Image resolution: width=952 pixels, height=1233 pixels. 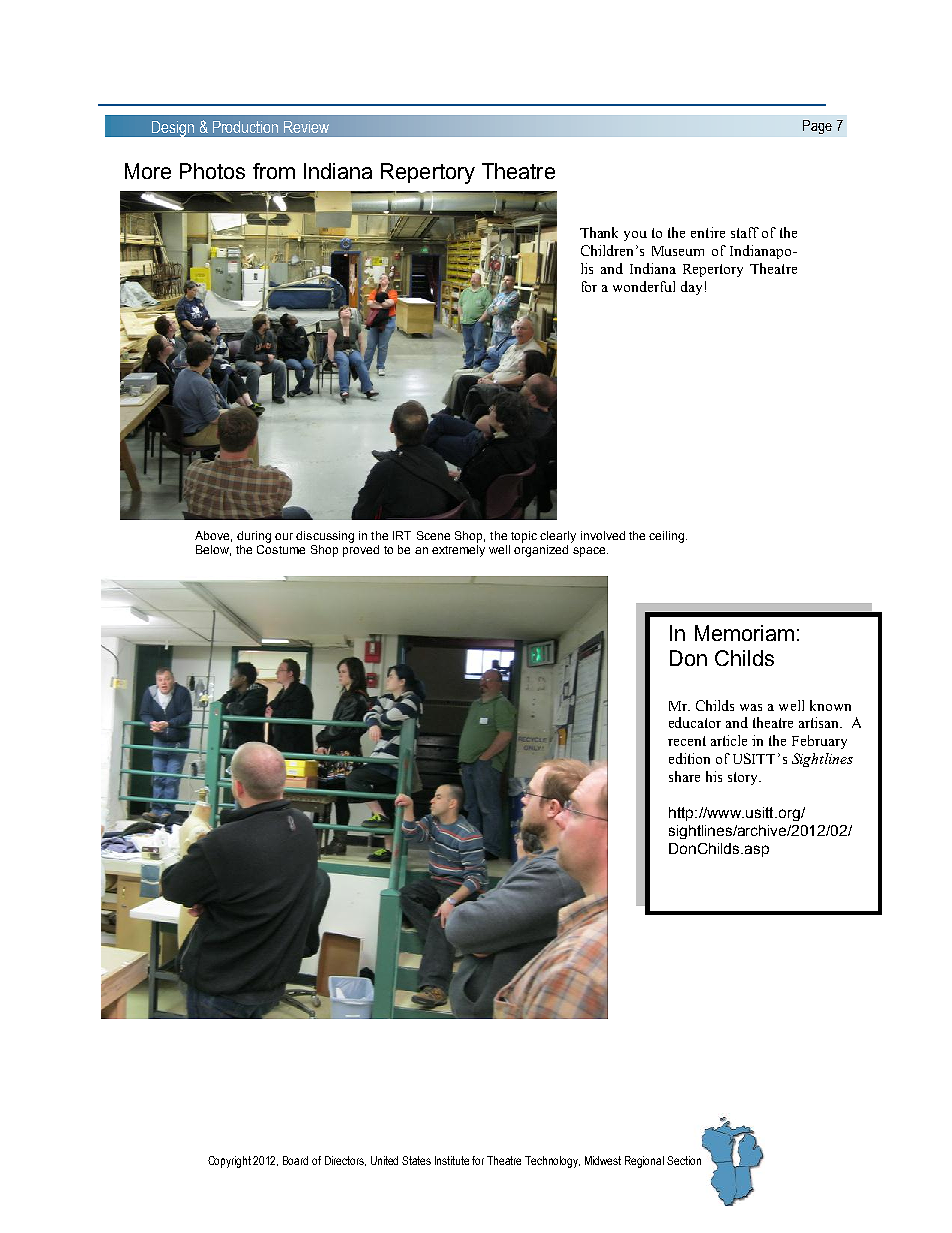 What do you see at coordinates (254, 537) in the screenshot?
I see `during` at bounding box center [254, 537].
